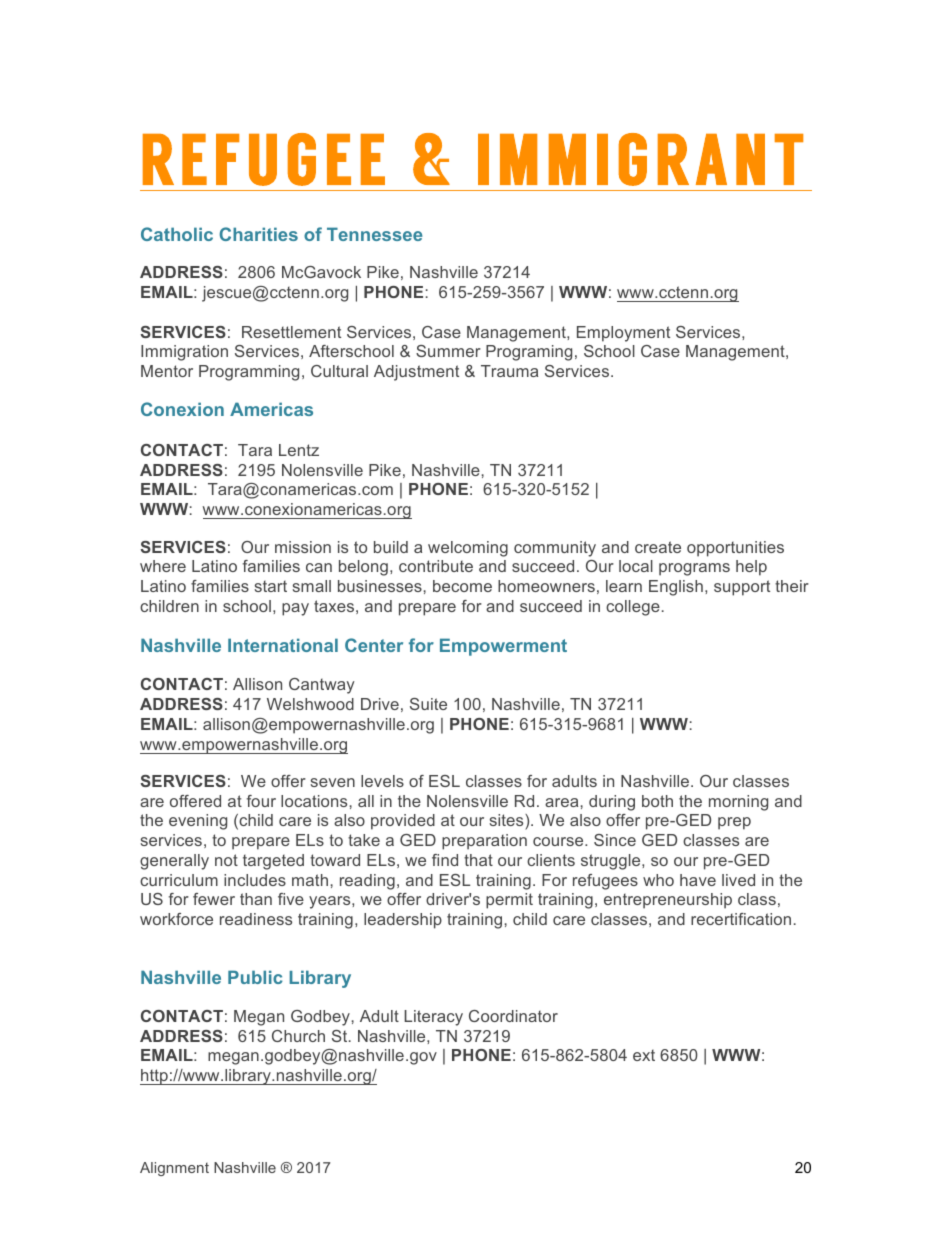 The height and width of the document is (1233, 952). I want to click on Alignment, so click(174, 1169).
